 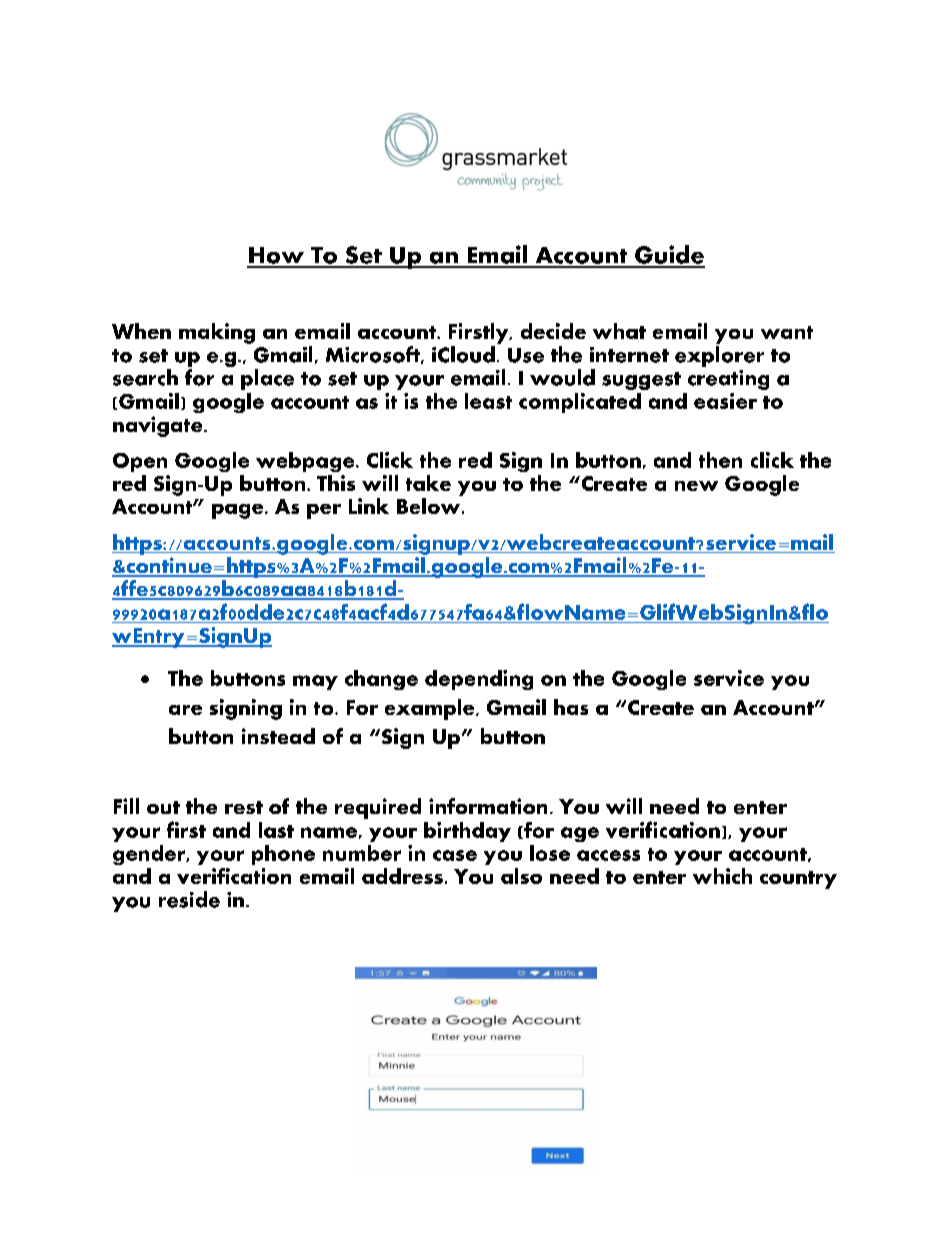 What do you see at coordinates (189, 899) in the screenshot?
I see `reside` at bounding box center [189, 899].
